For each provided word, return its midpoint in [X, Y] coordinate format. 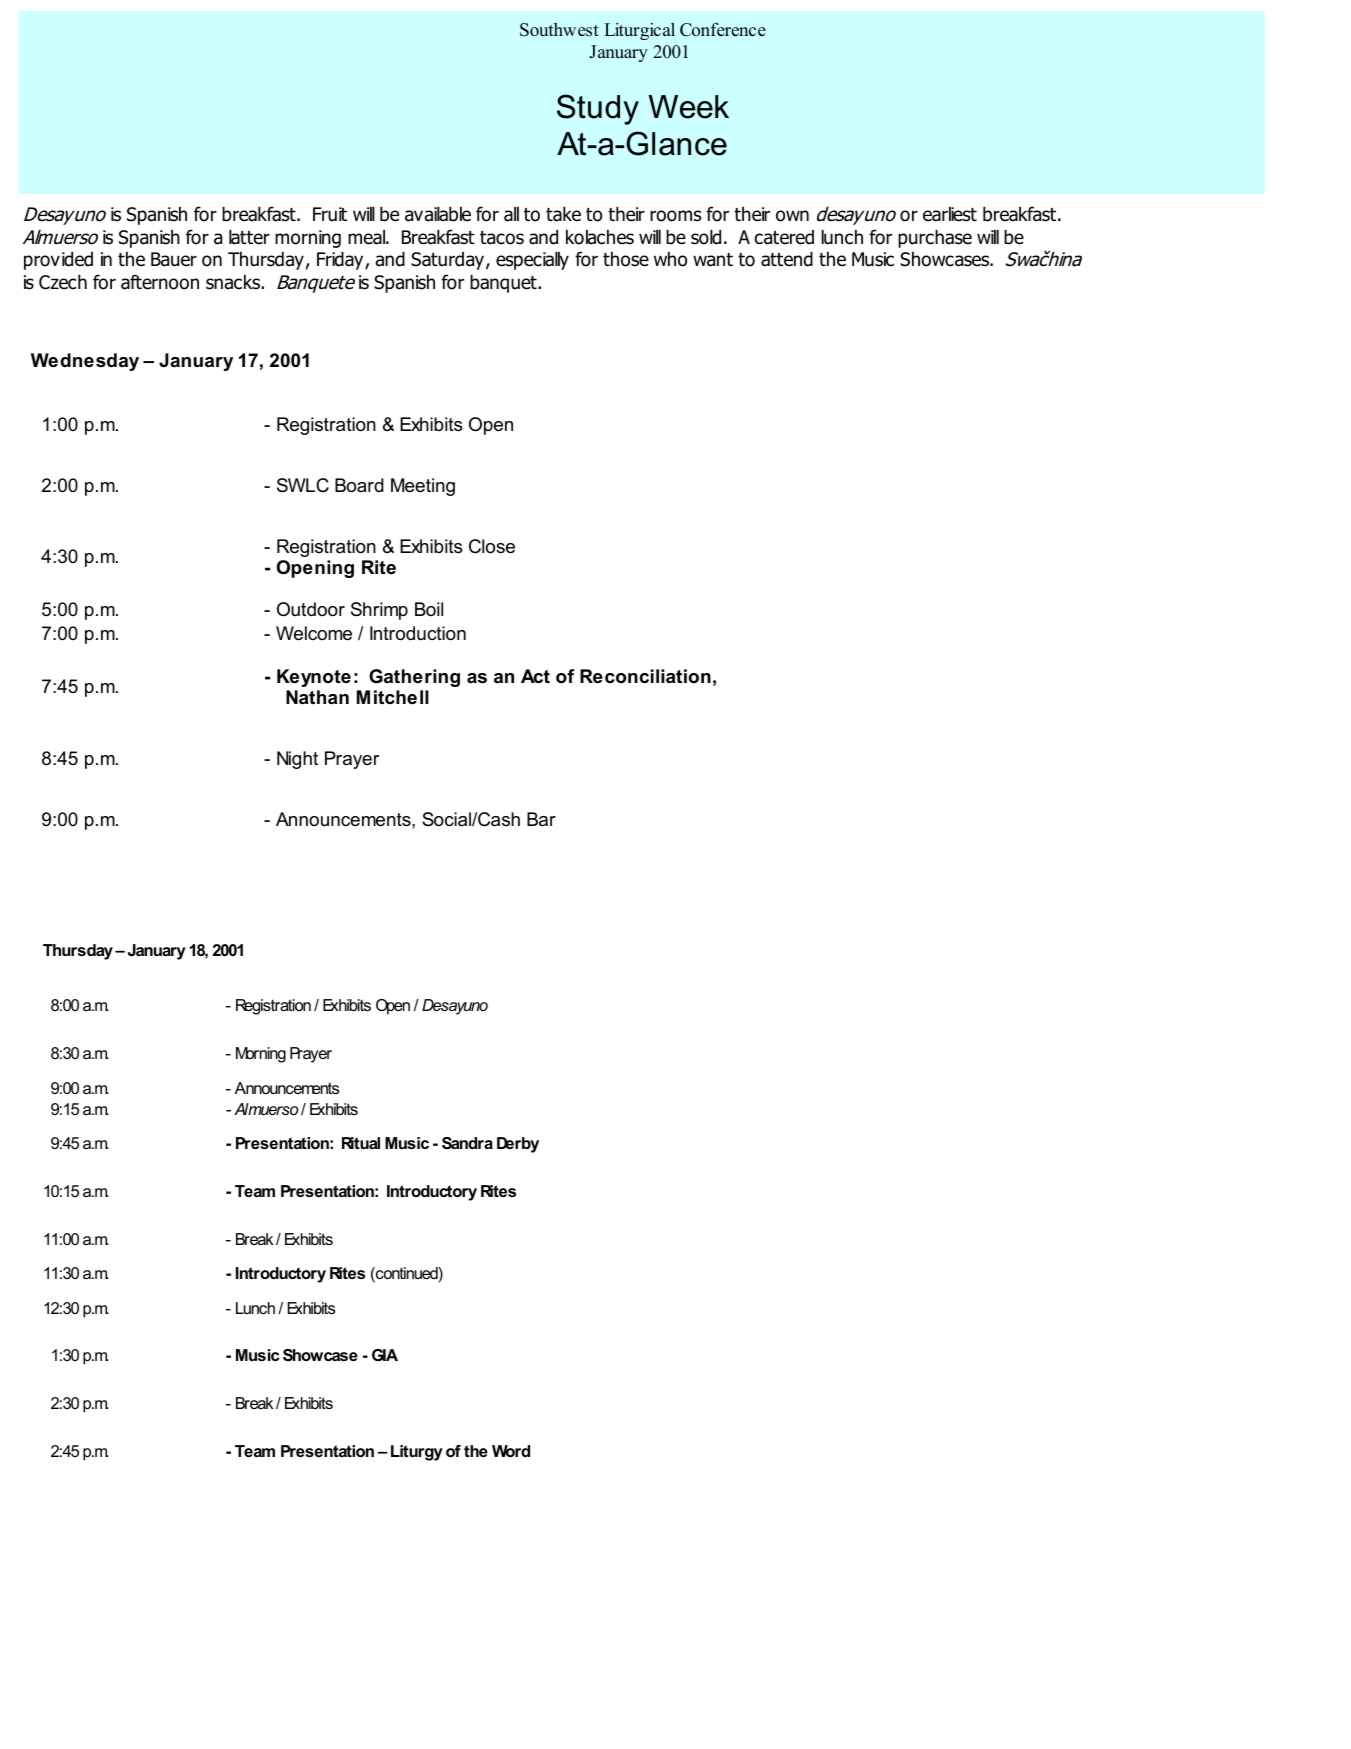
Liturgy [417, 1453]
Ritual [361, 1143]
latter [249, 237]
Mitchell [393, 697]
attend [787, 259]
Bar [541, 819]
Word [511, 1451]
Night [297, 760]
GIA [385, 1355]
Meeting [423, 487]
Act [535, 676]
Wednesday [85, 362]
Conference [723, 30]
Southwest [559, 30]
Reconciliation [645, 676]
